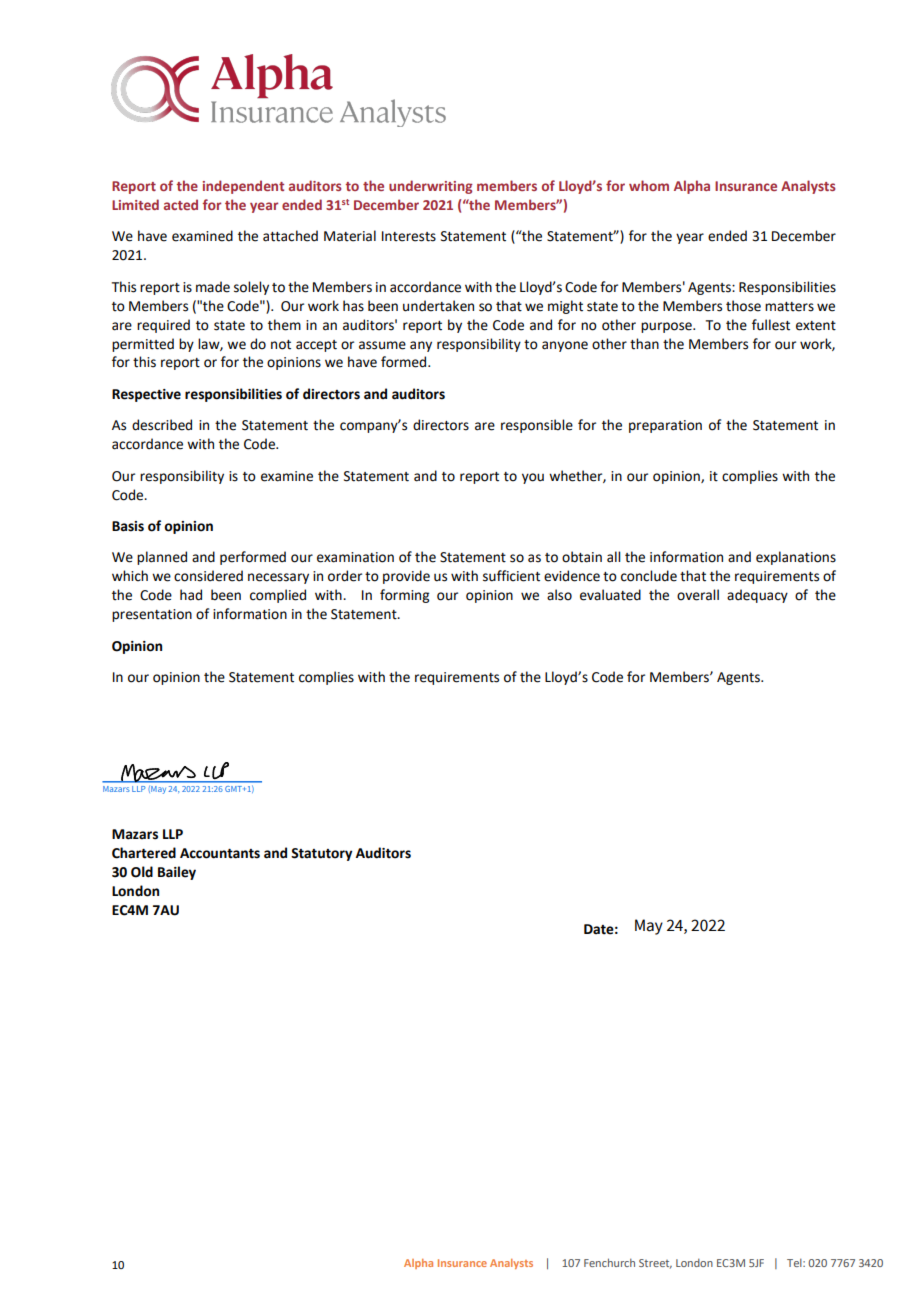  What do you see at coordinates (404, 596) in the image?
I see `forming` at bounding box center [404, 596].
